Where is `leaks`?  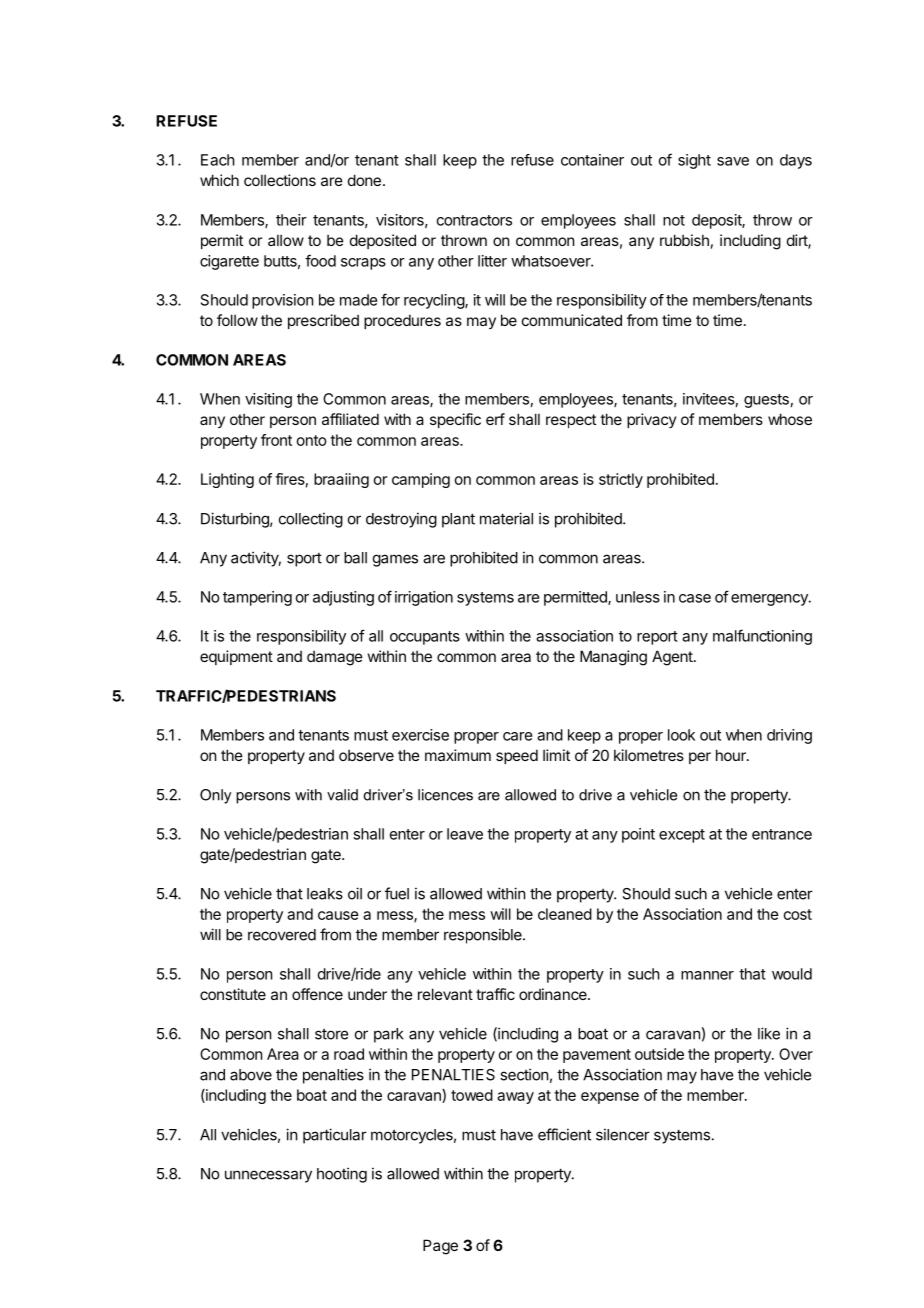 leaks is located at coordinates (325, 894).
